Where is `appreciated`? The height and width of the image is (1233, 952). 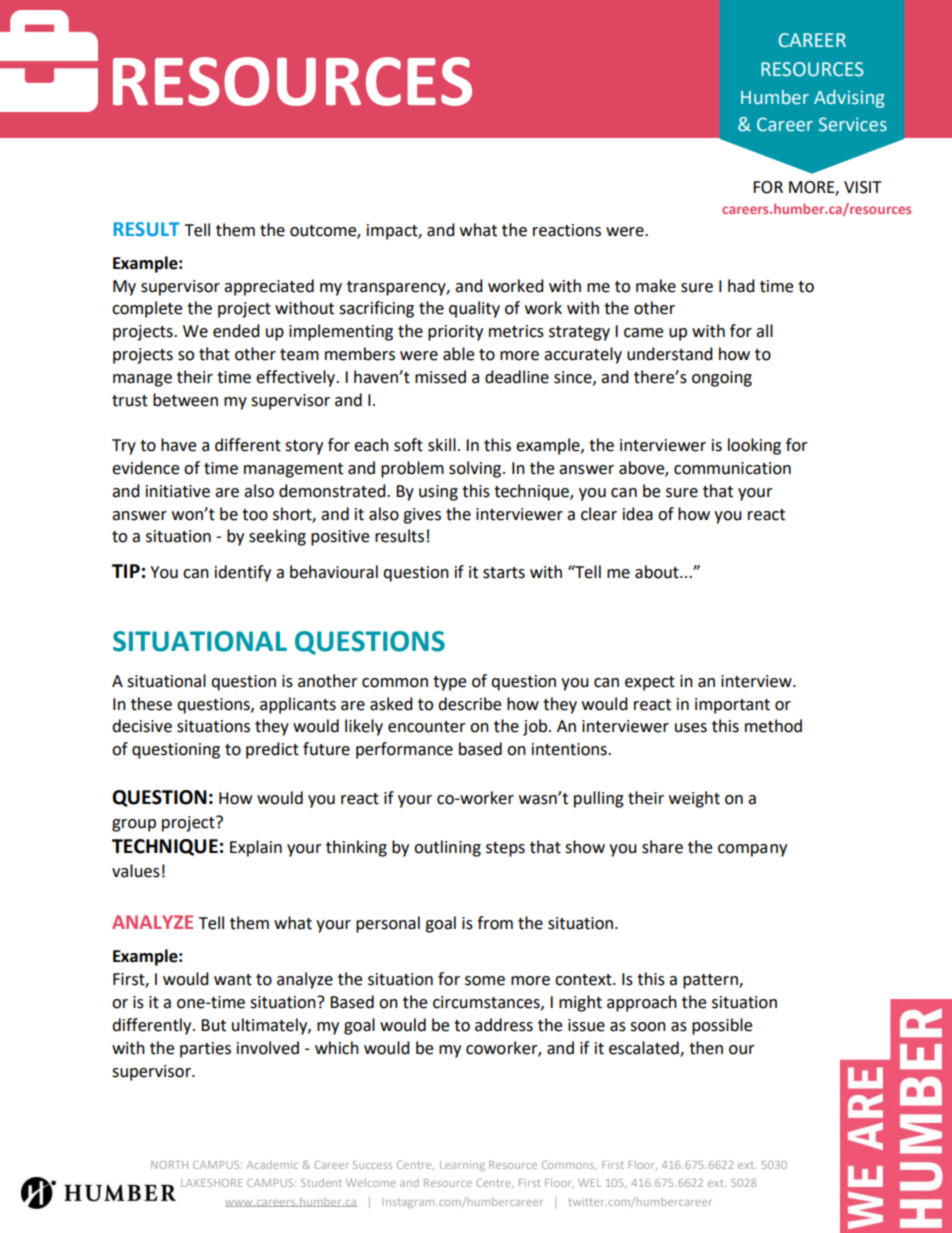
appreciated is located at coordinates (269, 287).
